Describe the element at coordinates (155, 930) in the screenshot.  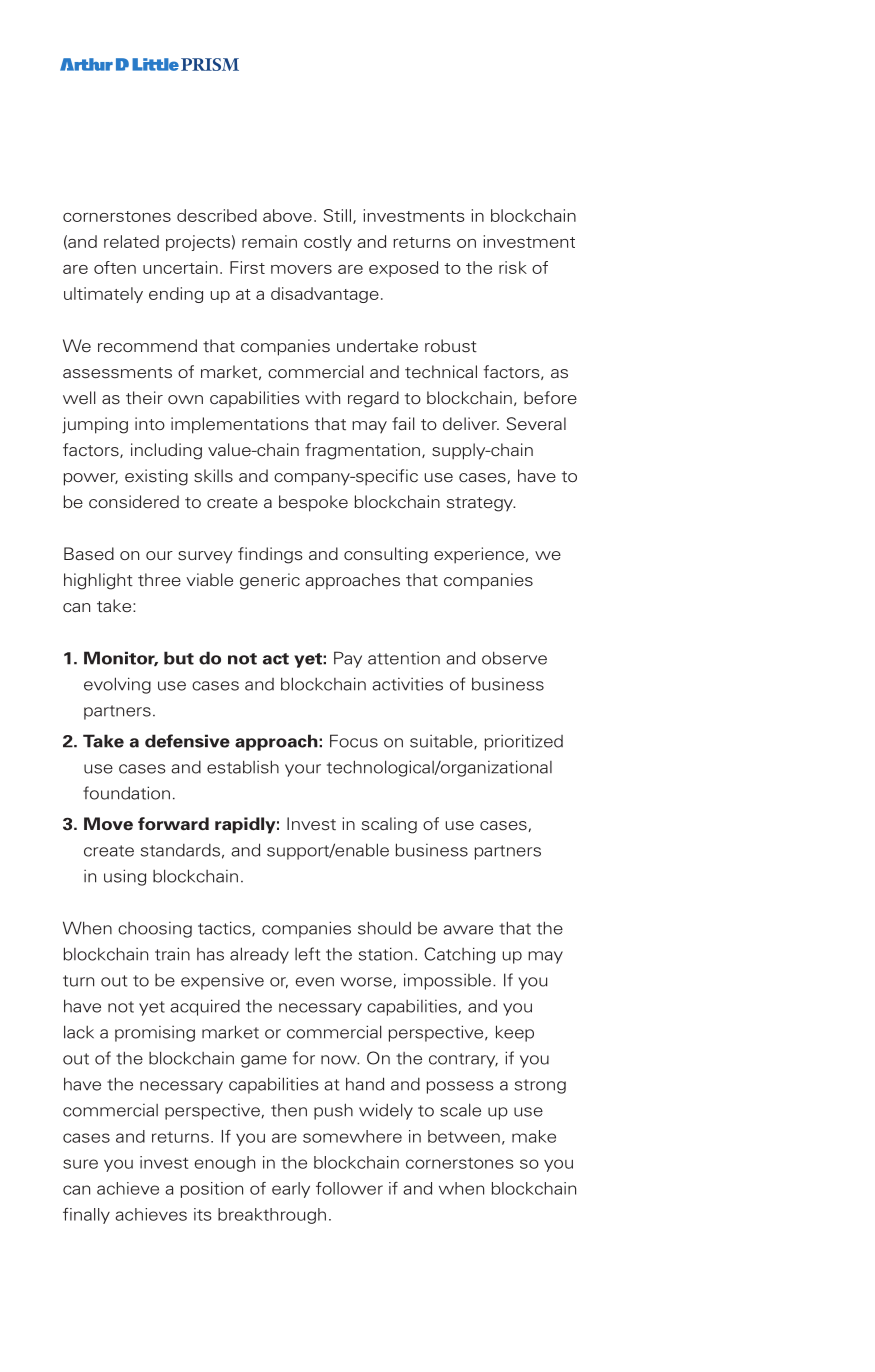
I see `choosing` at that location.
